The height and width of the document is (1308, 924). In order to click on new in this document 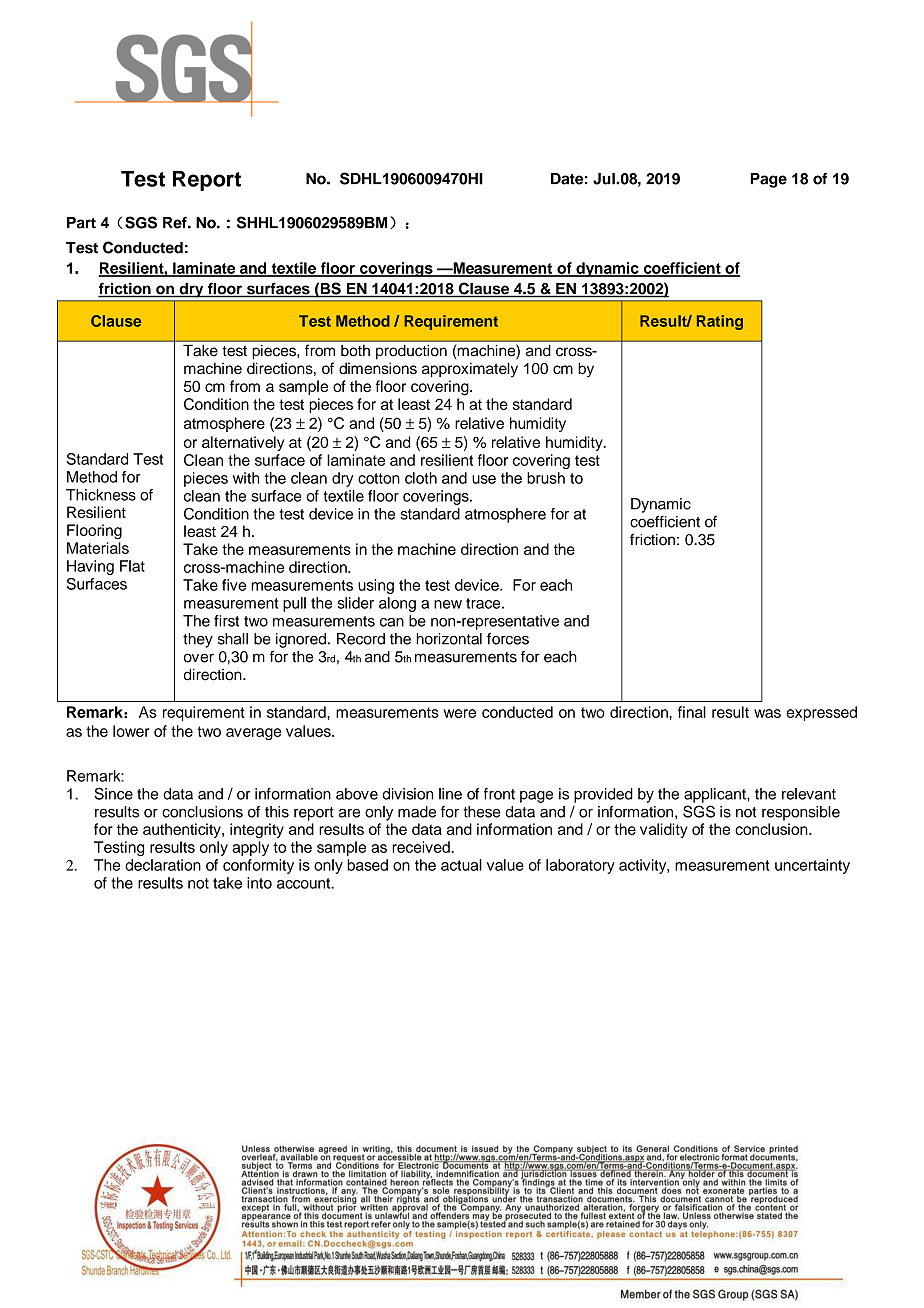, I will do `click(448, 604)`.
